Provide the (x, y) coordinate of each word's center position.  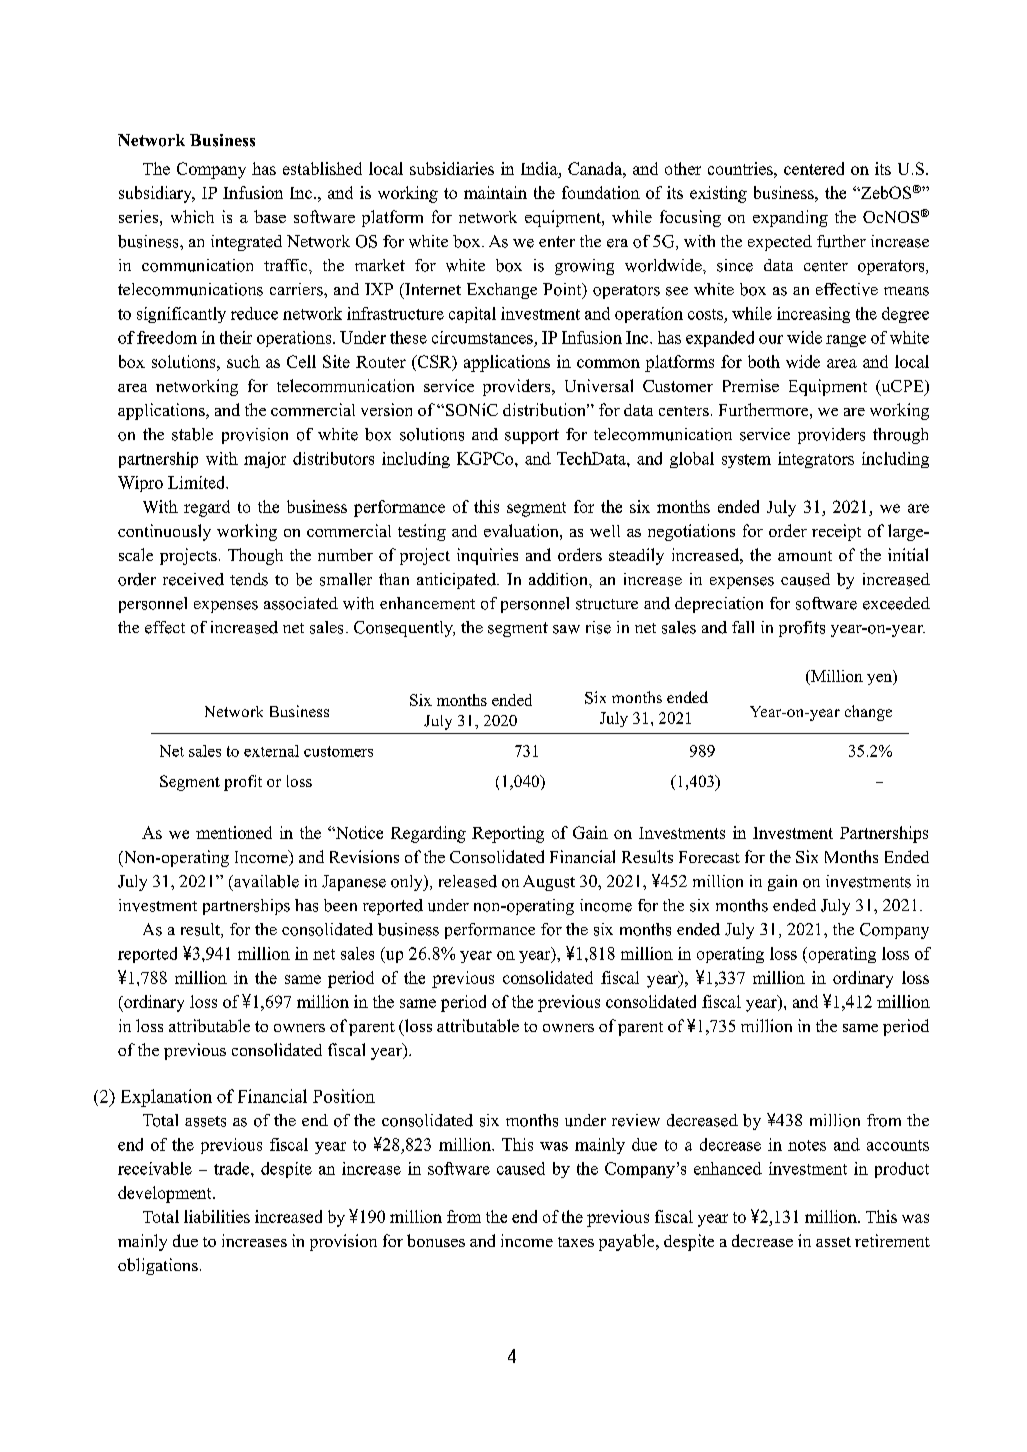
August (549, 883)
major (265, 460)
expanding (790, 218)
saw (566, 629)
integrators (816, 460)
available (265, 881)
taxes (576, 1242)
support (532, 436)
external (271, 751)
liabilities (217, 1216)
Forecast (709, 857)
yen (880, 679)
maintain (495, 192)
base (270, 216)
